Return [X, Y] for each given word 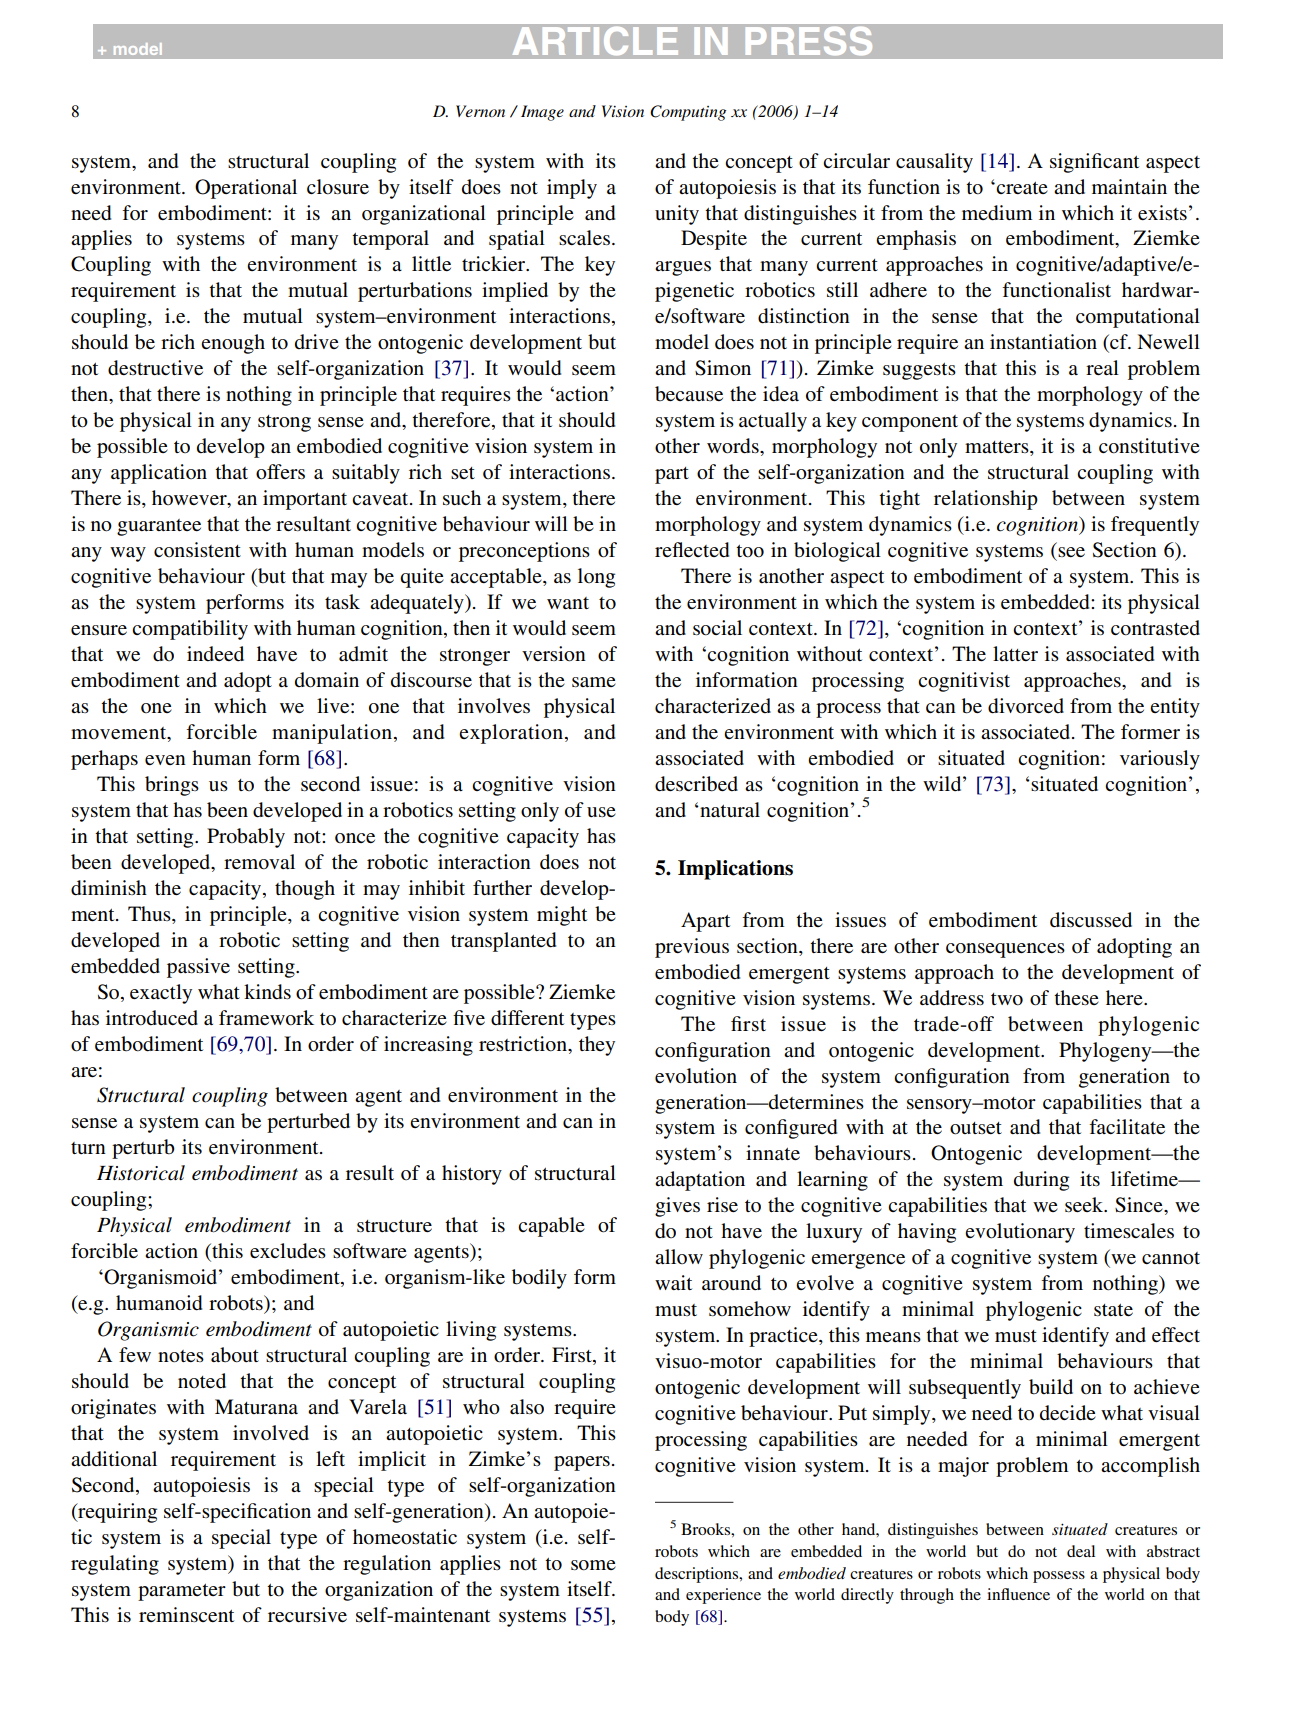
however [190, 499]
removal [259, 862]
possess [1059, 1577]
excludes [288, 1251]
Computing [688, 113]
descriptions [698, 1575]
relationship [986, 500]
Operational [246, 189]
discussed [1091, 919]
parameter [182, 1592]
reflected [692, 550]
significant [1094, 163]
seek [1085, 1204]
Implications [735, 870]
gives [677, 1207]
